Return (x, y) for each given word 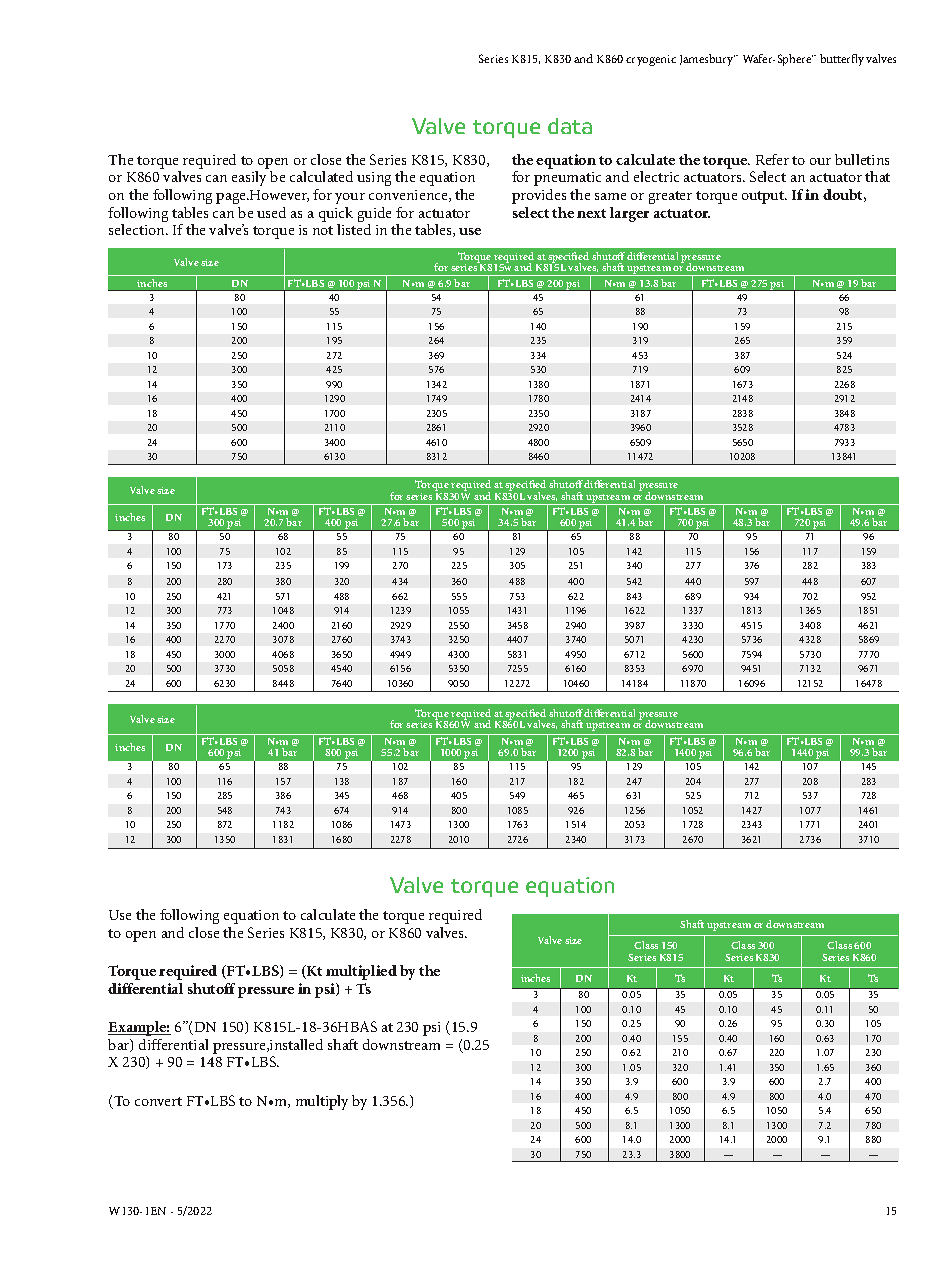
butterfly (842, 60)
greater (670, 197)
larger (629, 214)
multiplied (361, 972)
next (591, 213)
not (323, 230)
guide (374, 216)
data (570, 126)
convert (158, 1101)
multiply (322, 1102)
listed (354, 229)
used (271, 212)
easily (249, 178)
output (764, 197)
